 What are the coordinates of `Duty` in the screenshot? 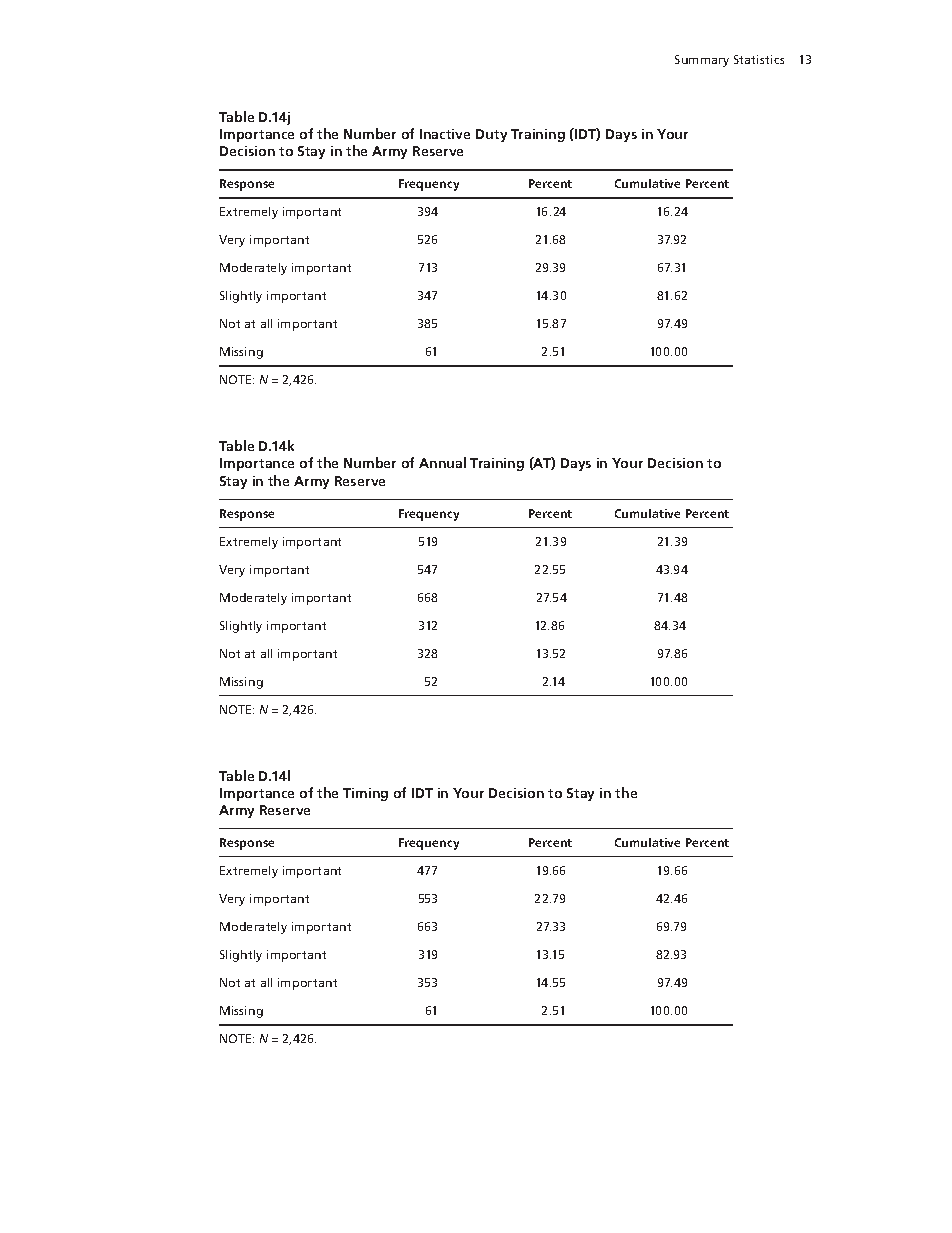 It's located at (491, 135).
